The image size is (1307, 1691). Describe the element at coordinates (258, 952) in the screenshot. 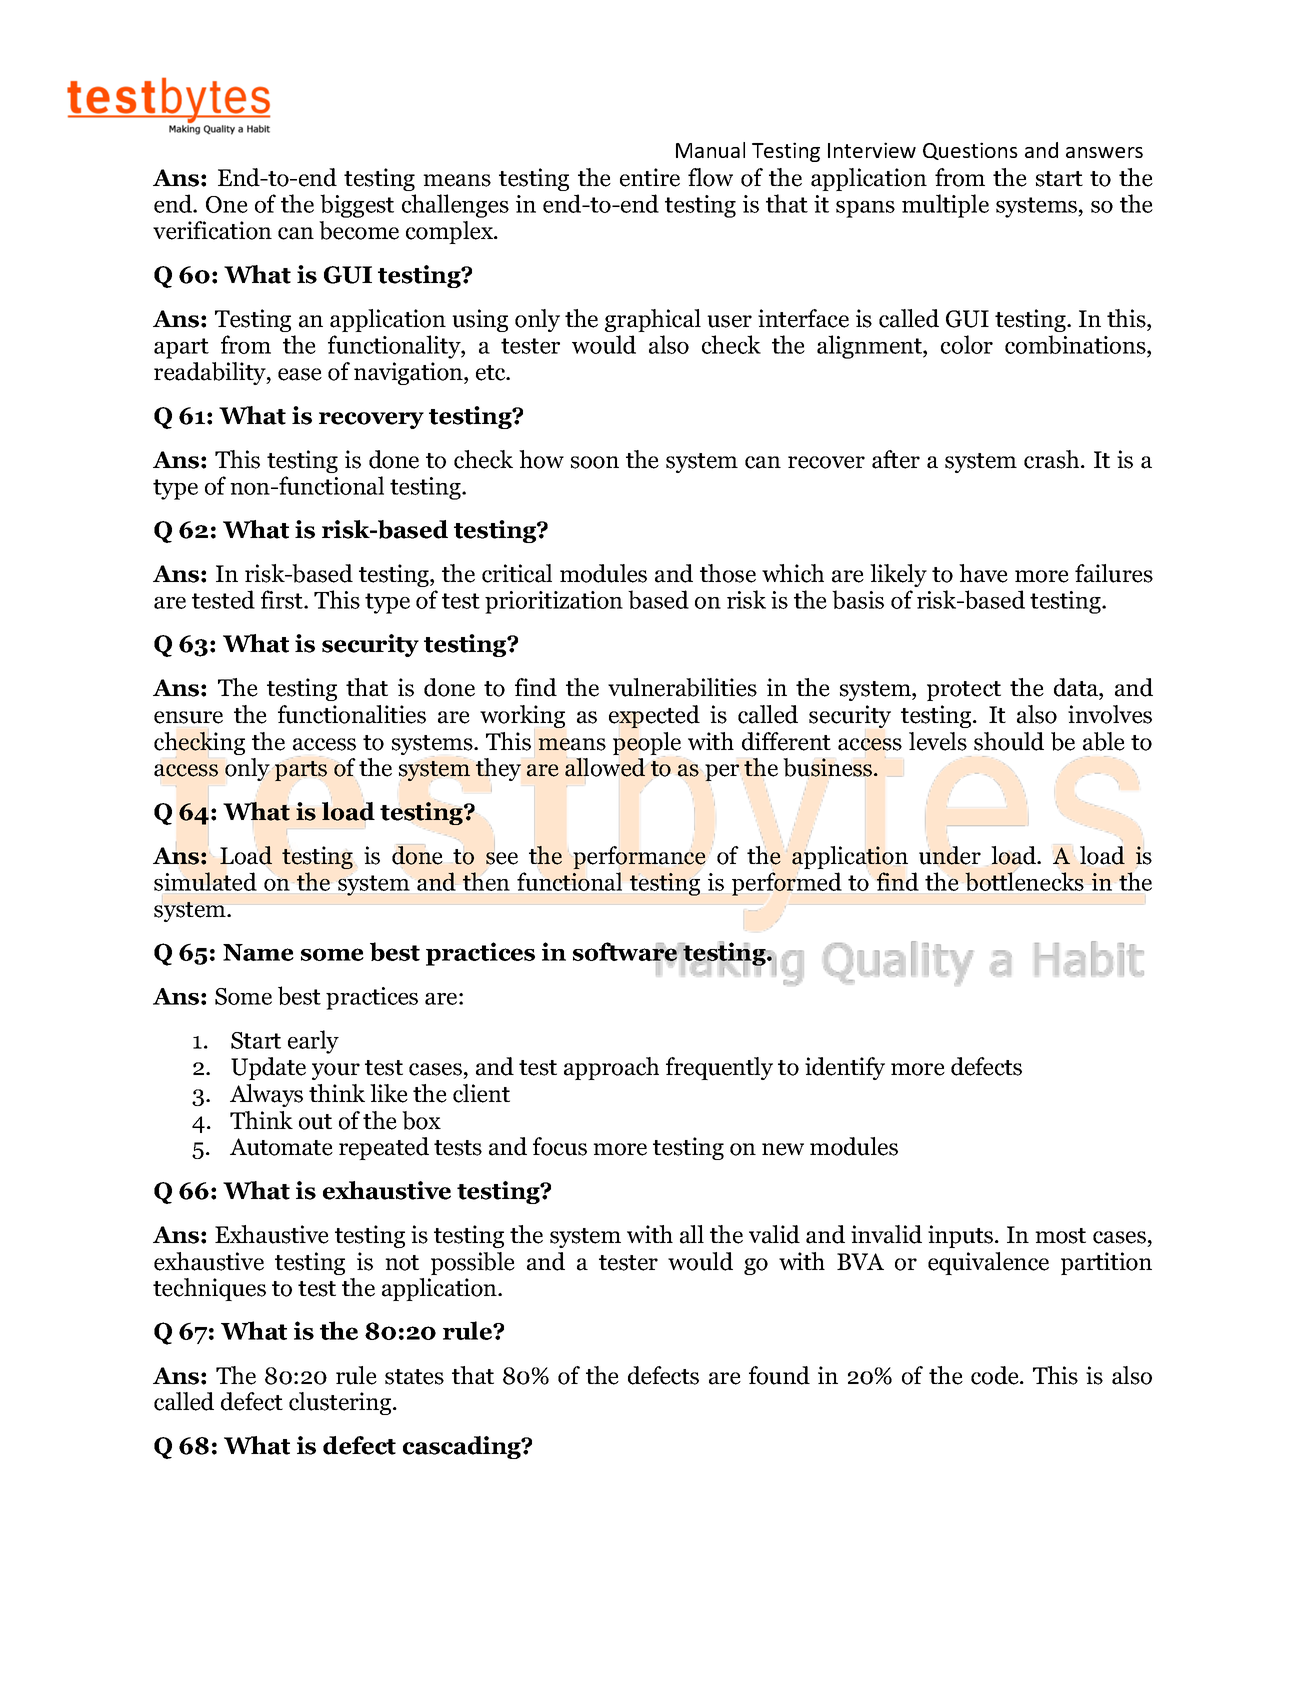

I see `Name` at that location.
